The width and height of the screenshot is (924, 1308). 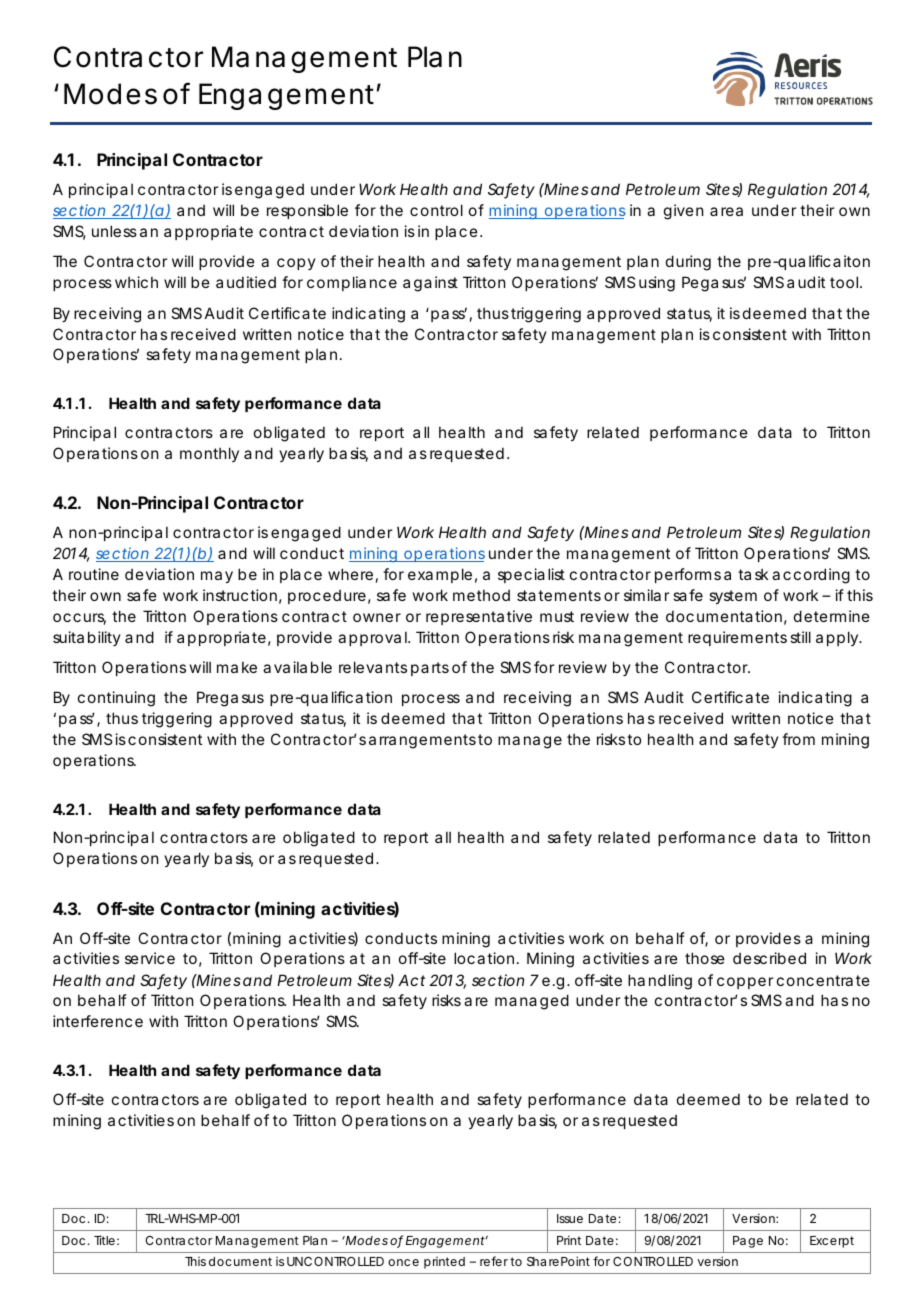 I want to click on may, so click(x=217, y=577).
